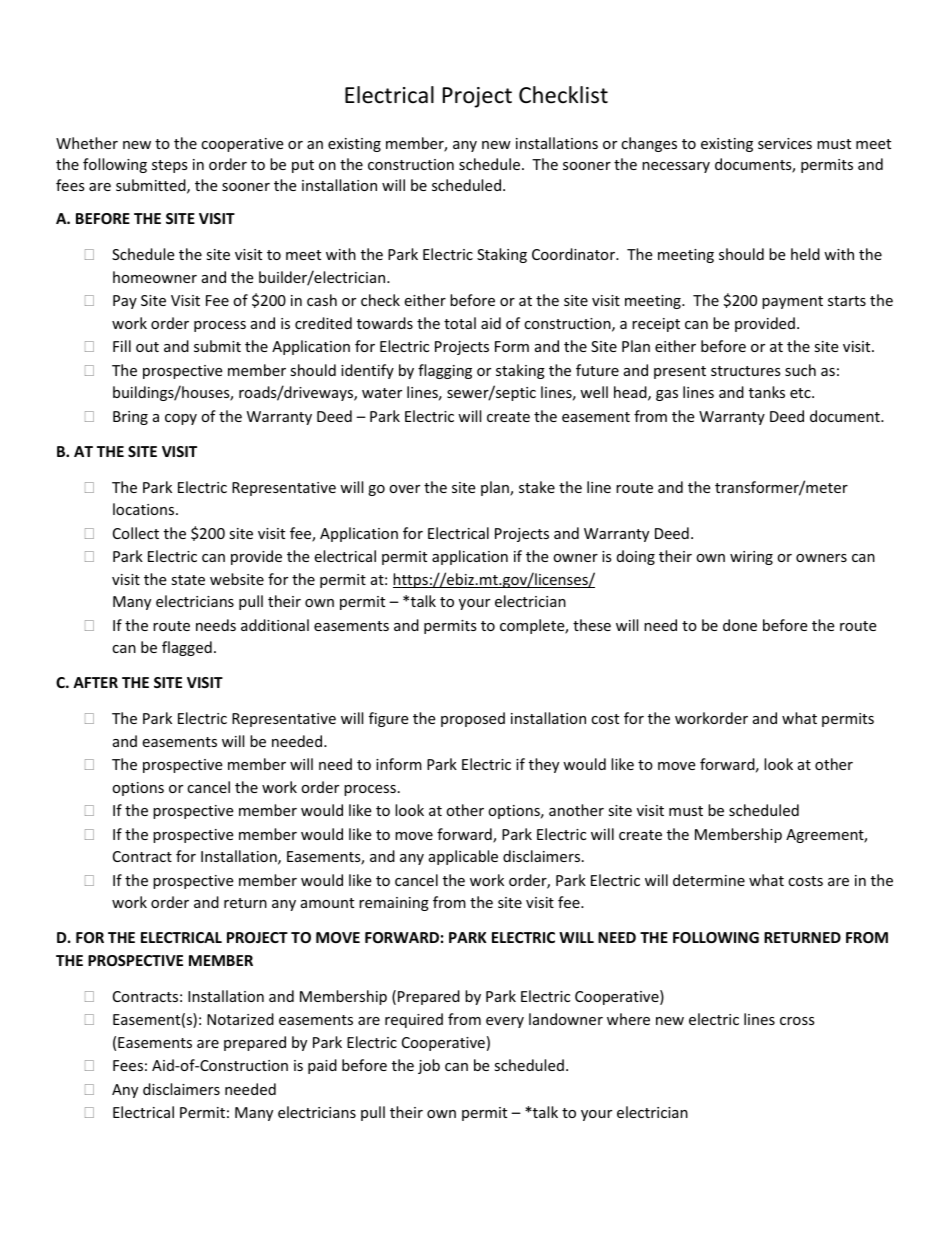 This document has height=1233, width=952. Describe the element at coordinates (303, 166) in the document. I see `put` at that location.
